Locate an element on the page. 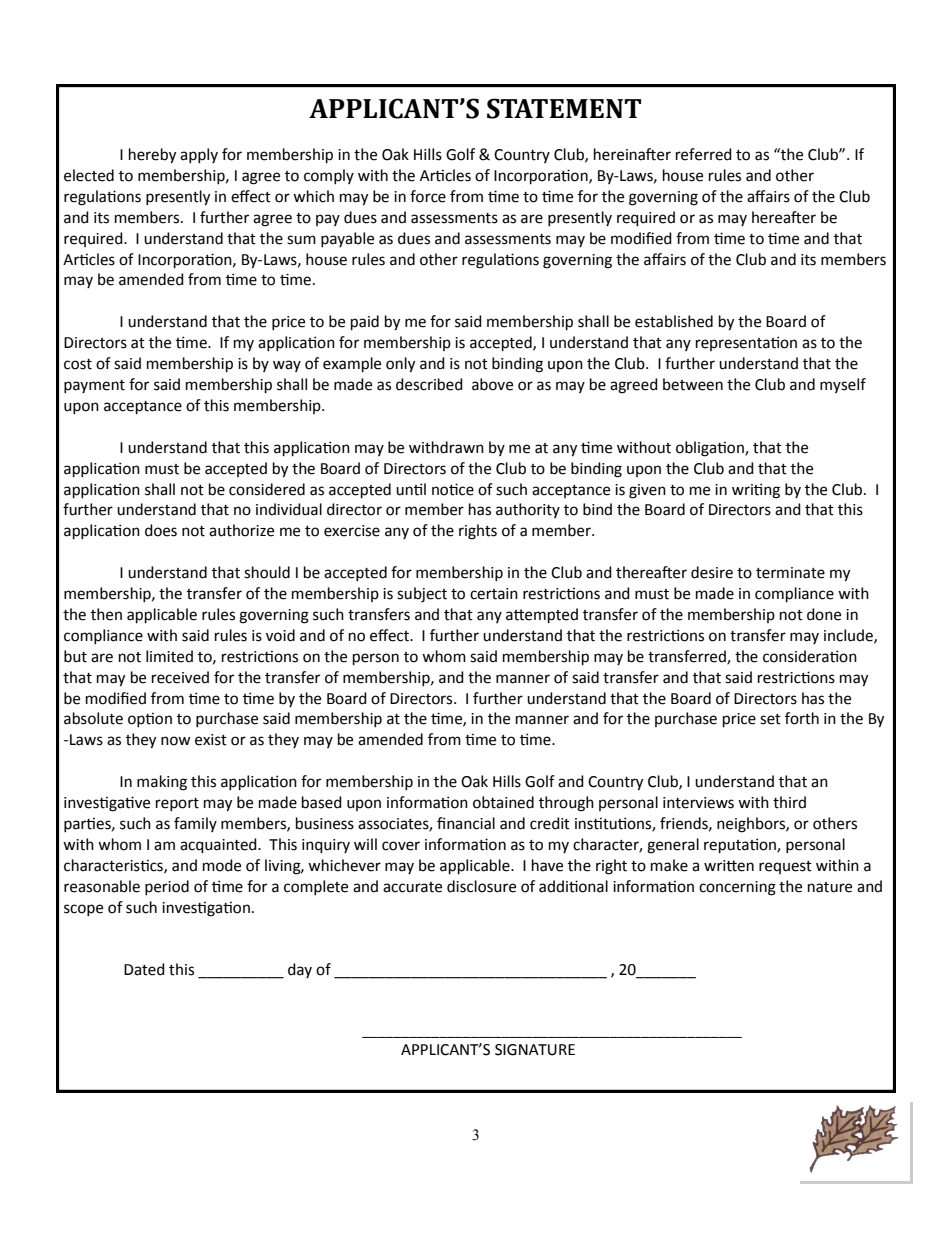 The image size is (952, 1233). described is located at coordinates (429, 384).
